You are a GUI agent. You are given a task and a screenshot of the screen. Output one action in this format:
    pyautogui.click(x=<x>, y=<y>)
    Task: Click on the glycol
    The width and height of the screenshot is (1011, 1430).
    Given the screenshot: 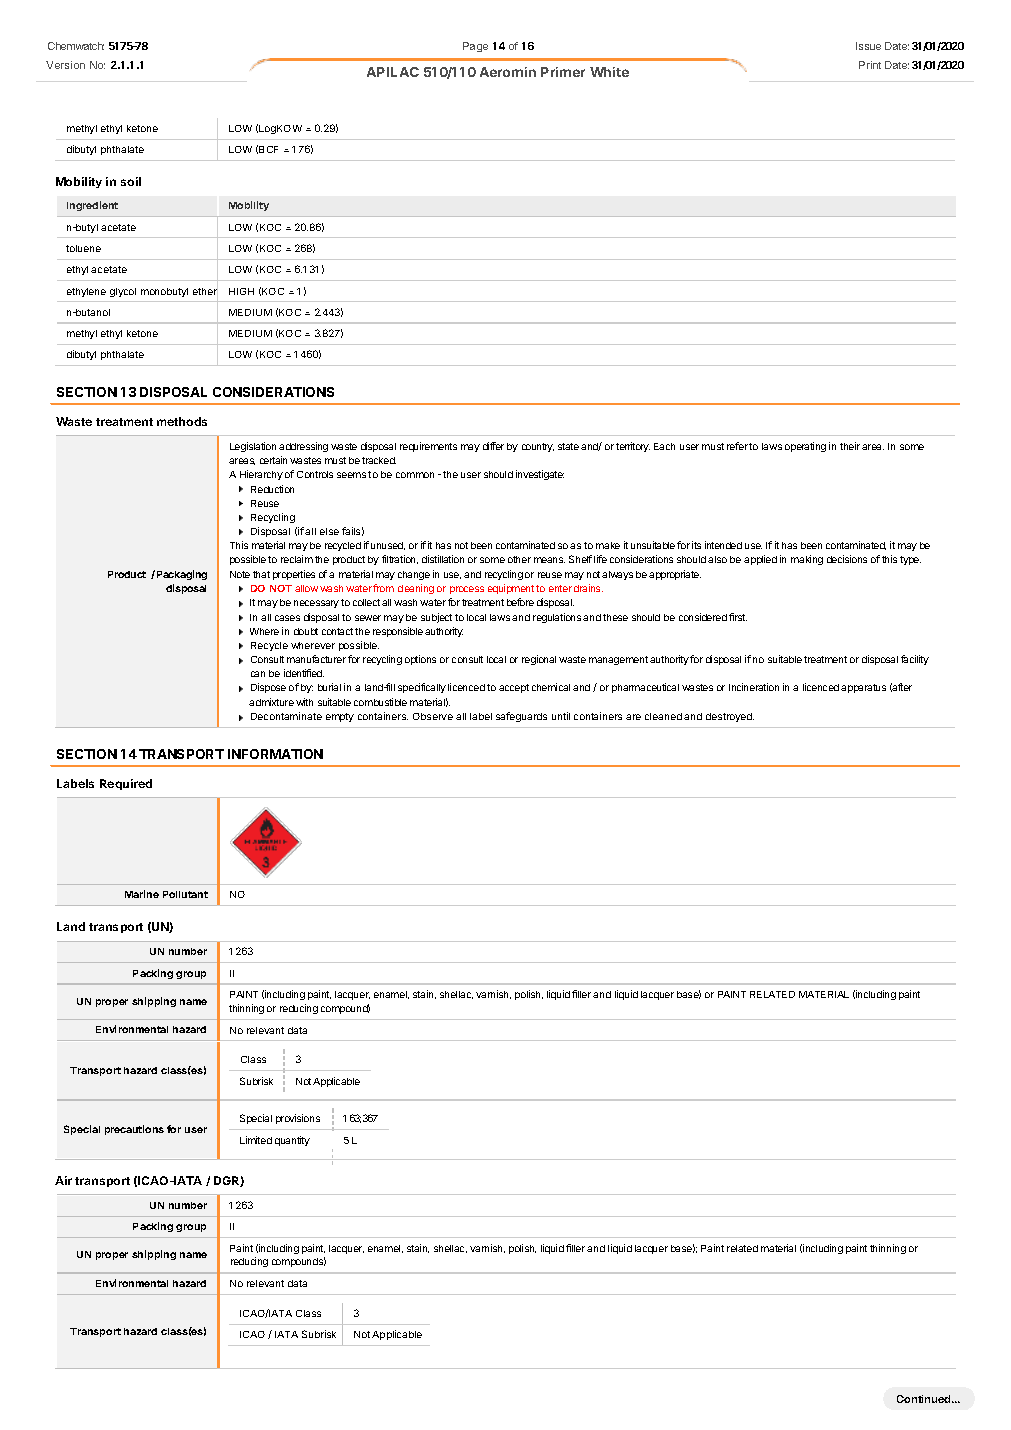 What is the action you would take?
    pyautogui.click(x=123, y=292)
